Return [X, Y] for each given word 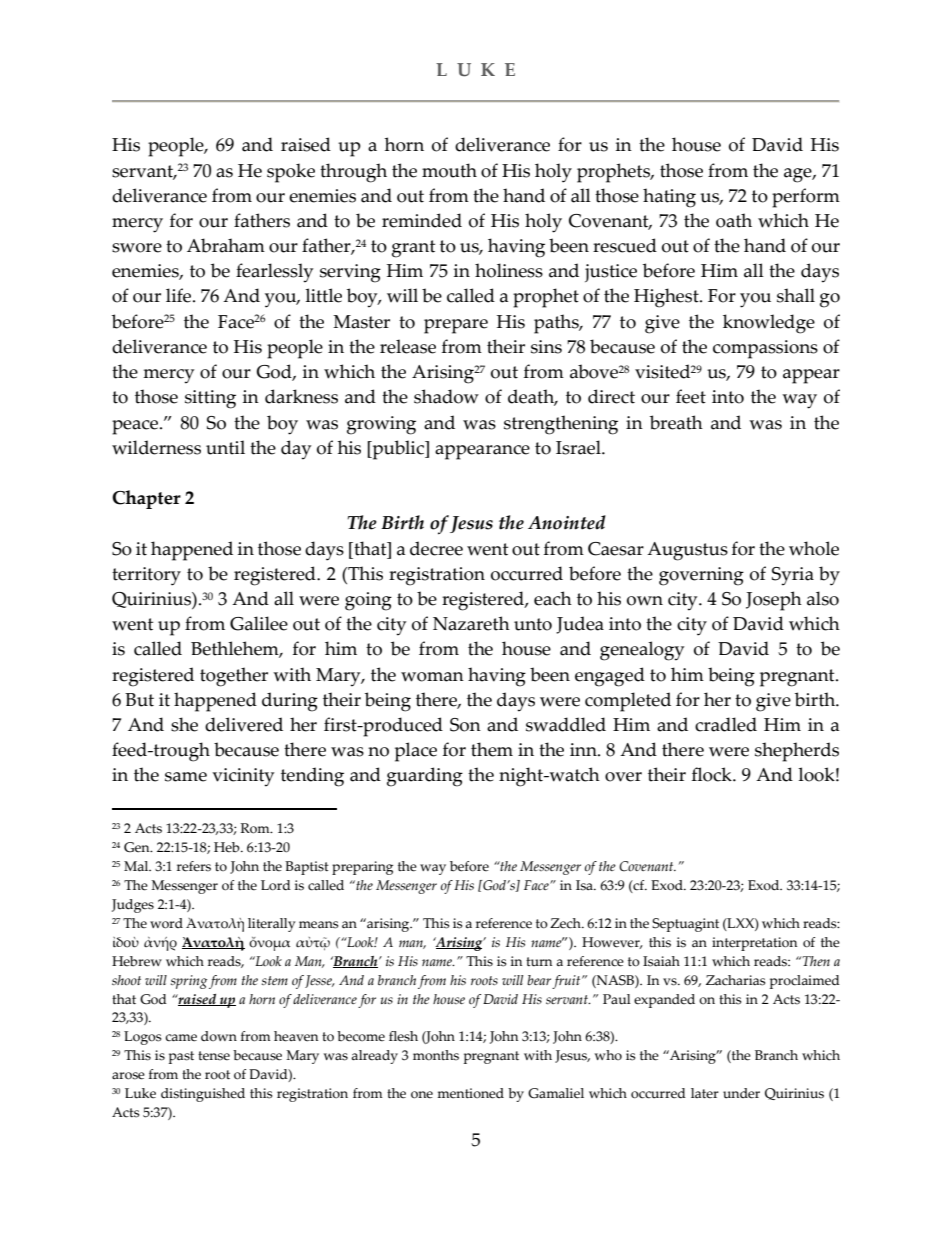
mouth [449, 170]
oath [734, 220]
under [741, 1093]
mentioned [470, 1093]
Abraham [226, 245]
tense [214, 1056]
